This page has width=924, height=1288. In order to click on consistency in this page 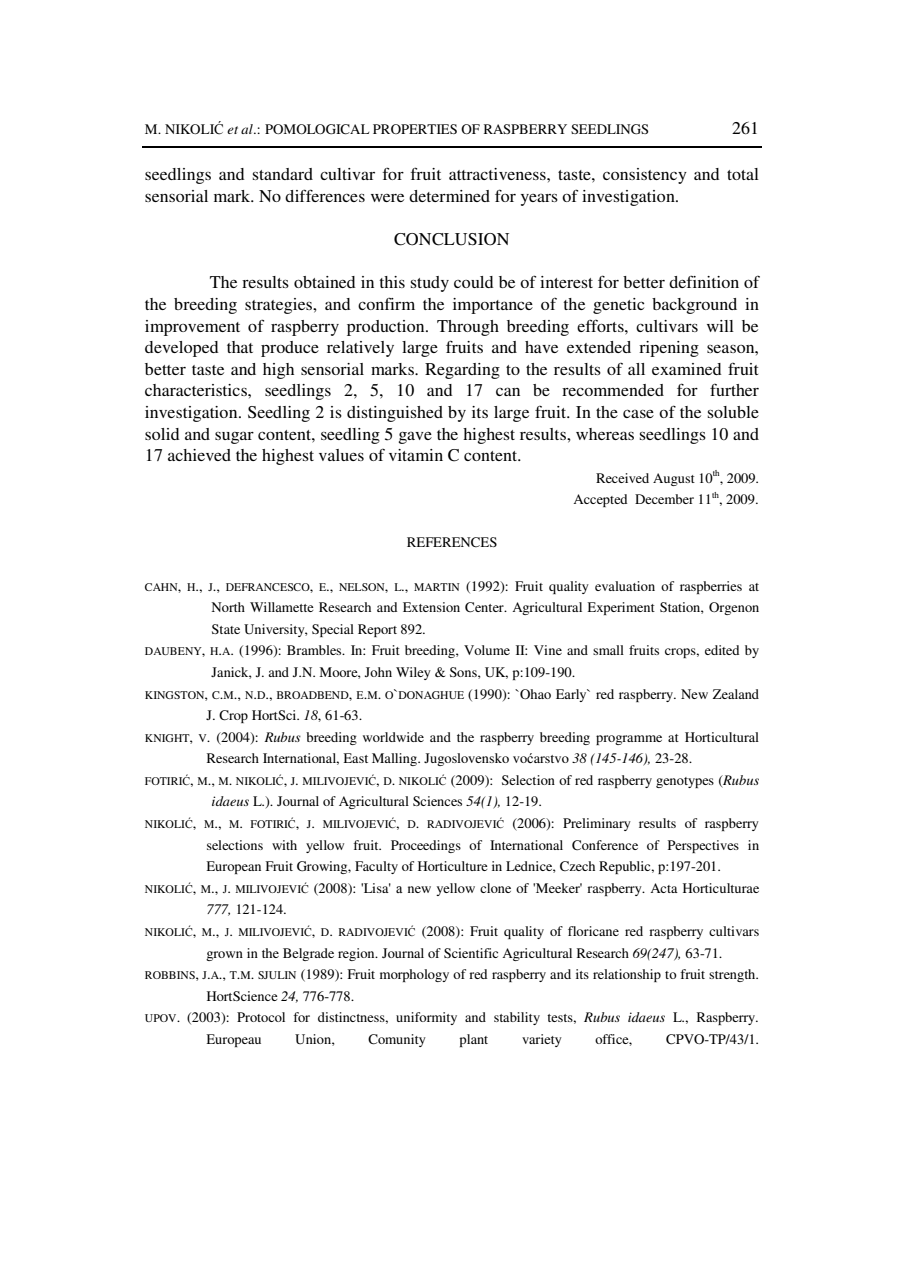, I will do `click(645, 176)`.
